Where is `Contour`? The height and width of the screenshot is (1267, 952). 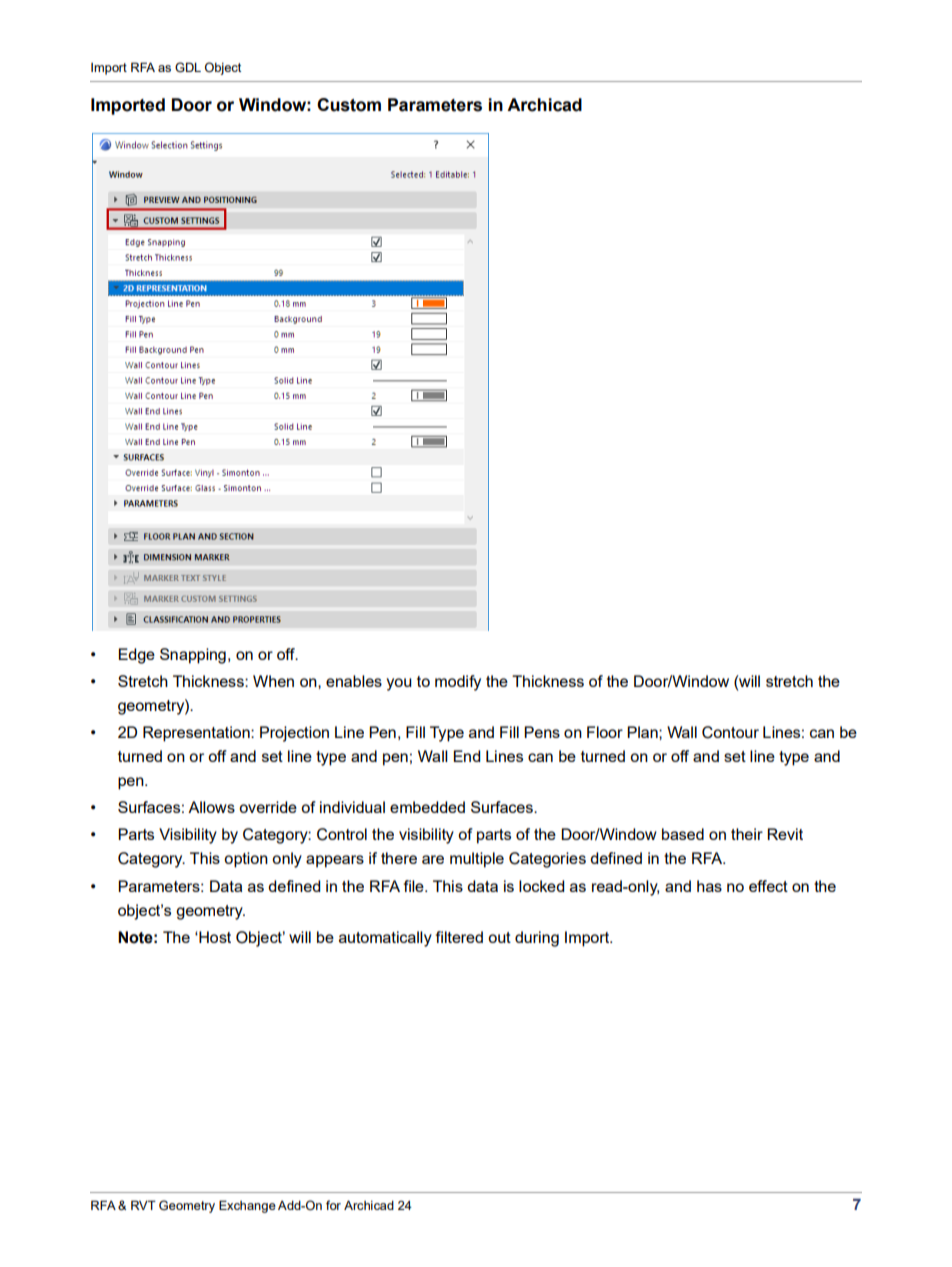
Contour is located at coordinates (730, 732).
